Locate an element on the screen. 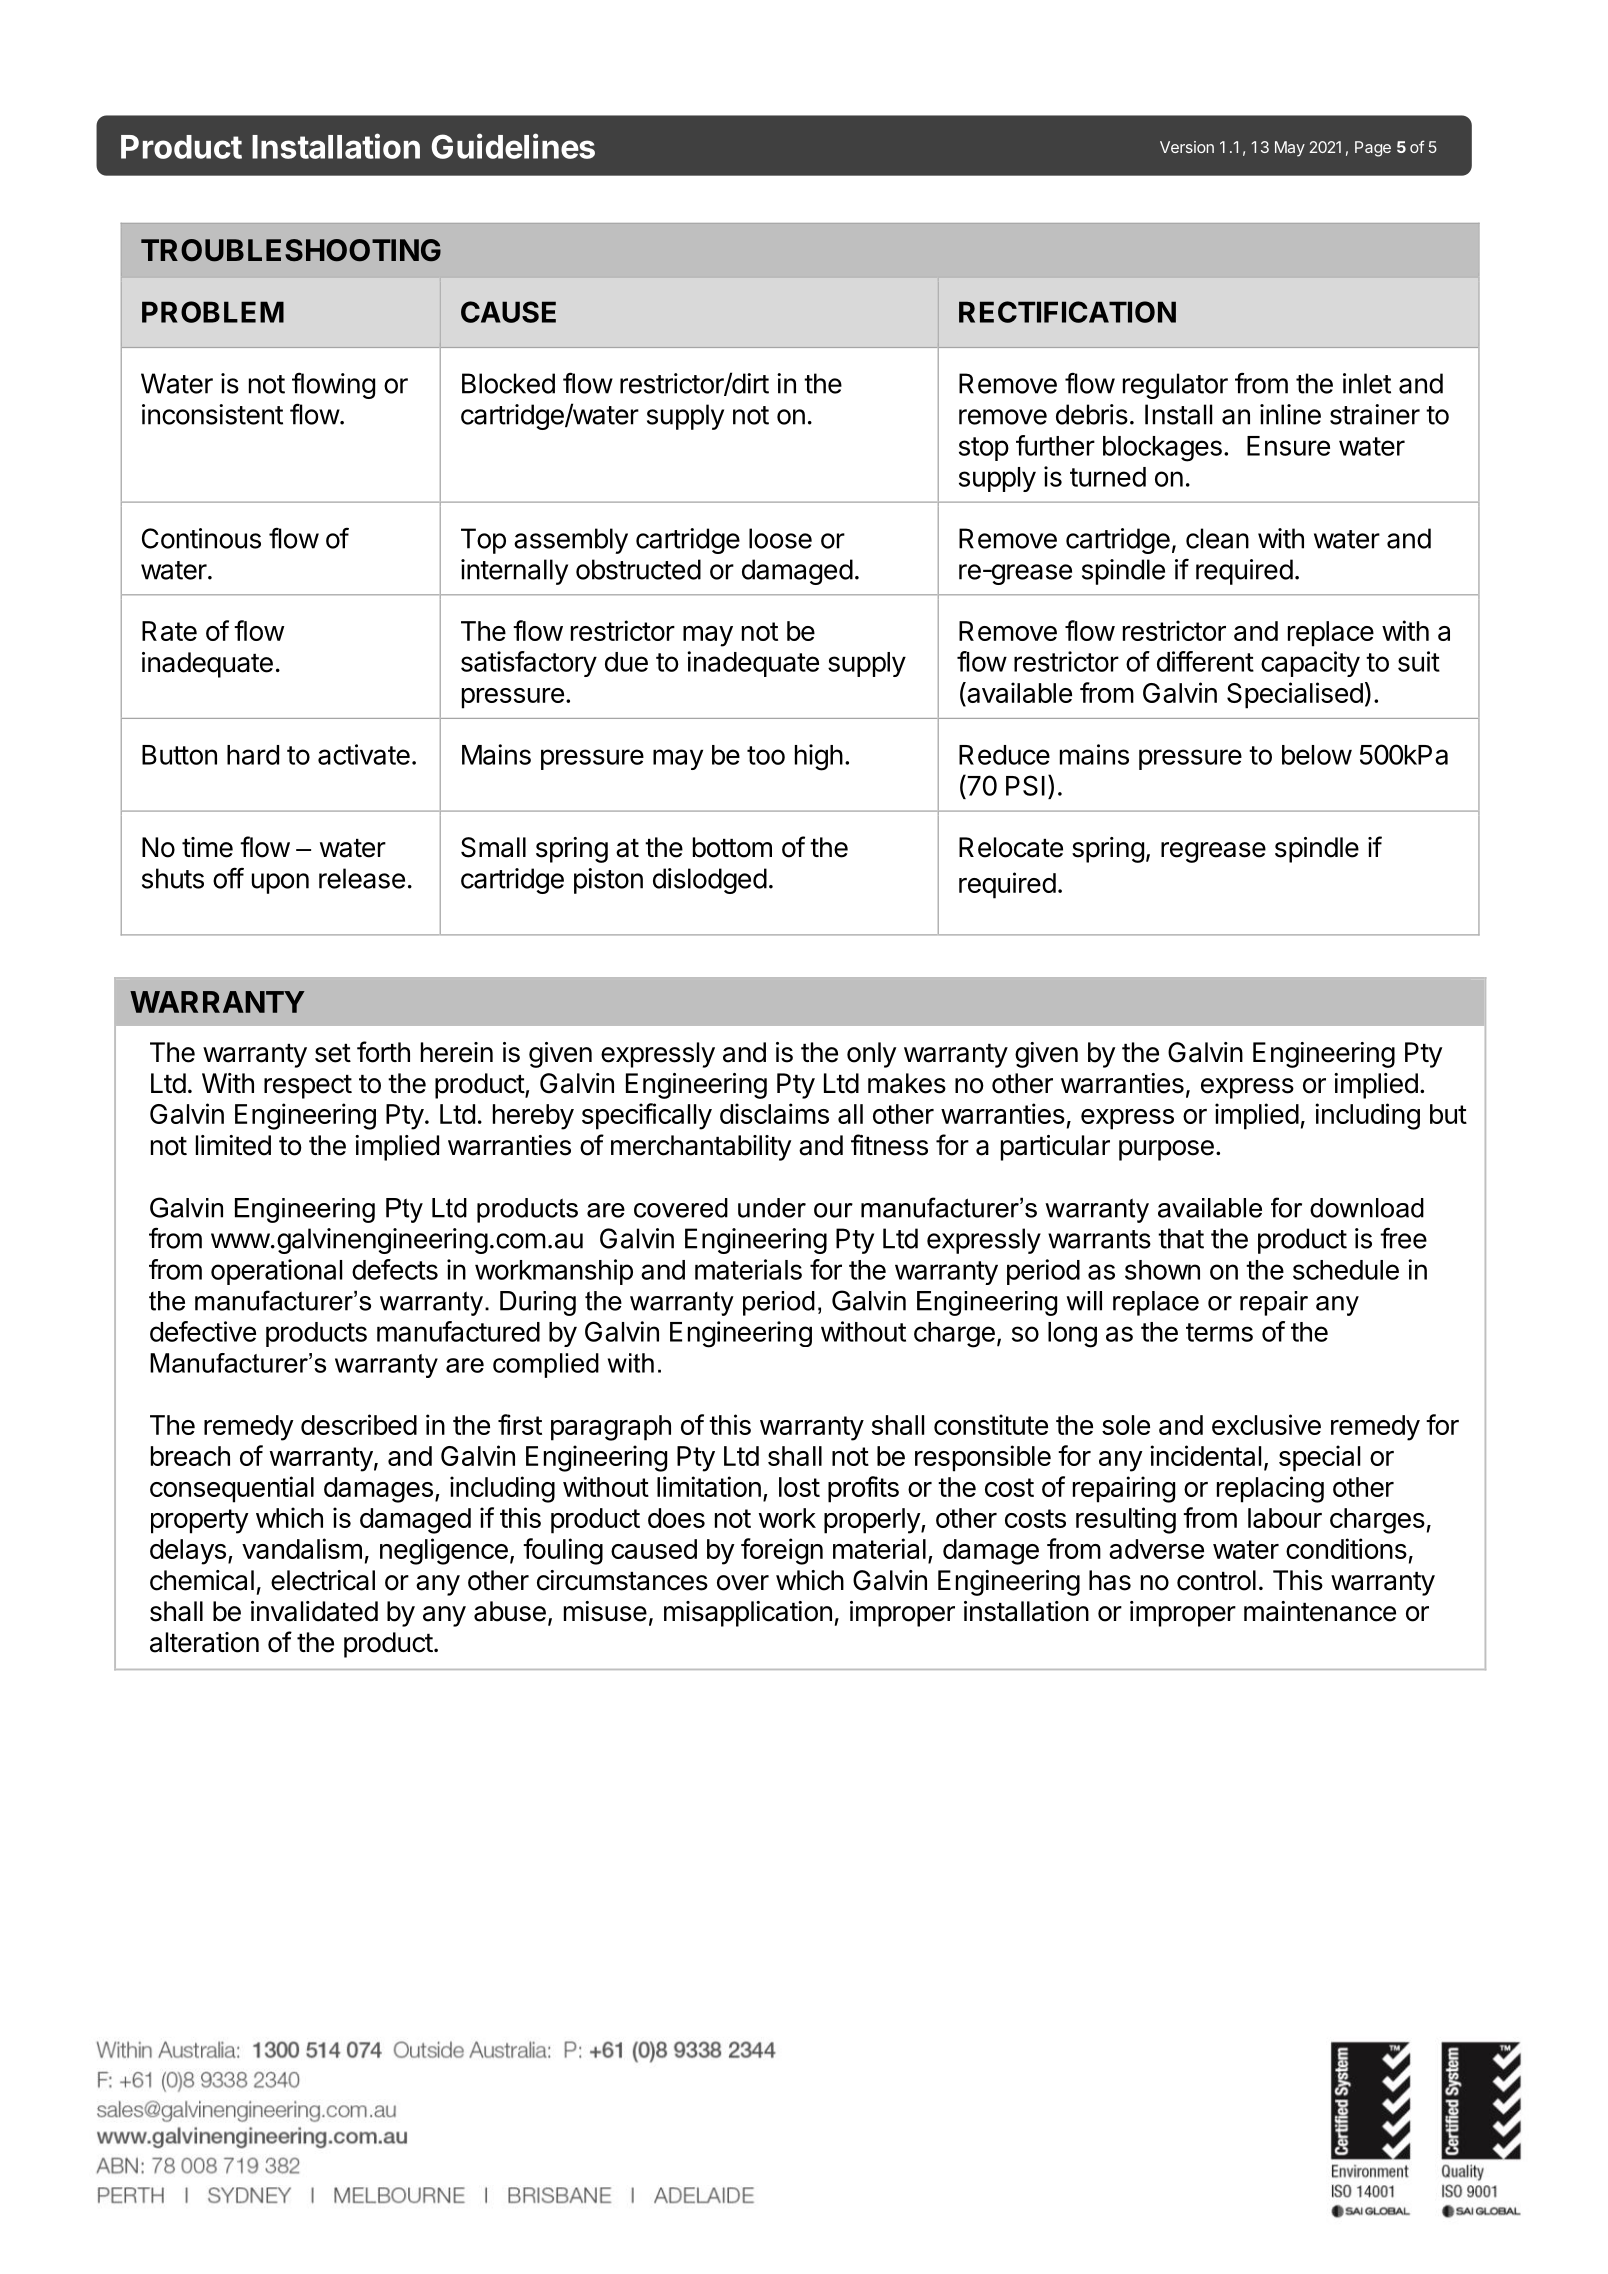  capacity is located at coordinates (1310, 664).
